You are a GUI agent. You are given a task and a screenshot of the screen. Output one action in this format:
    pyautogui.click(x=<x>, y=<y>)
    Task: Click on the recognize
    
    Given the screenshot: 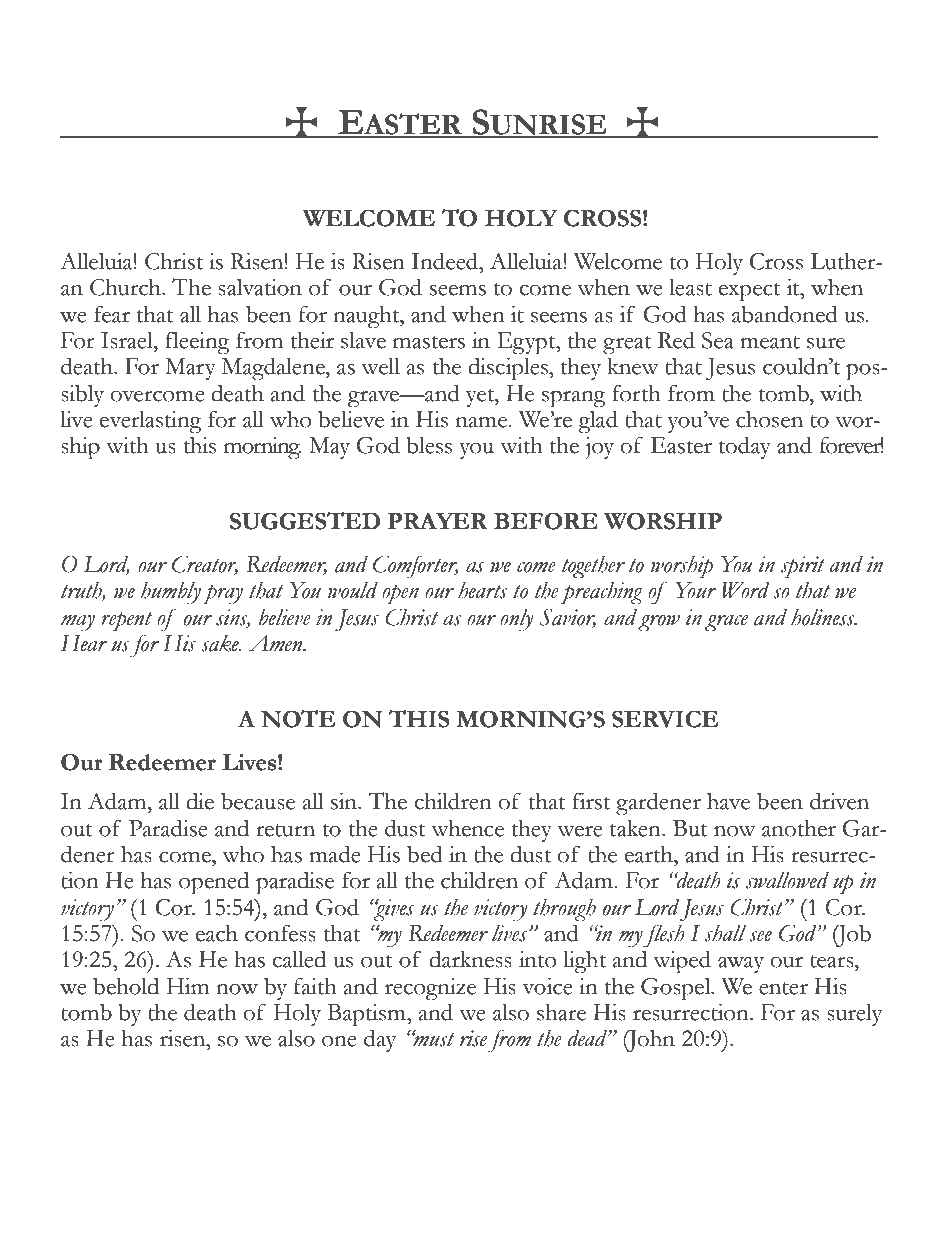 What is the action you would take?
    pyautogui.click(x=430, y=989)
